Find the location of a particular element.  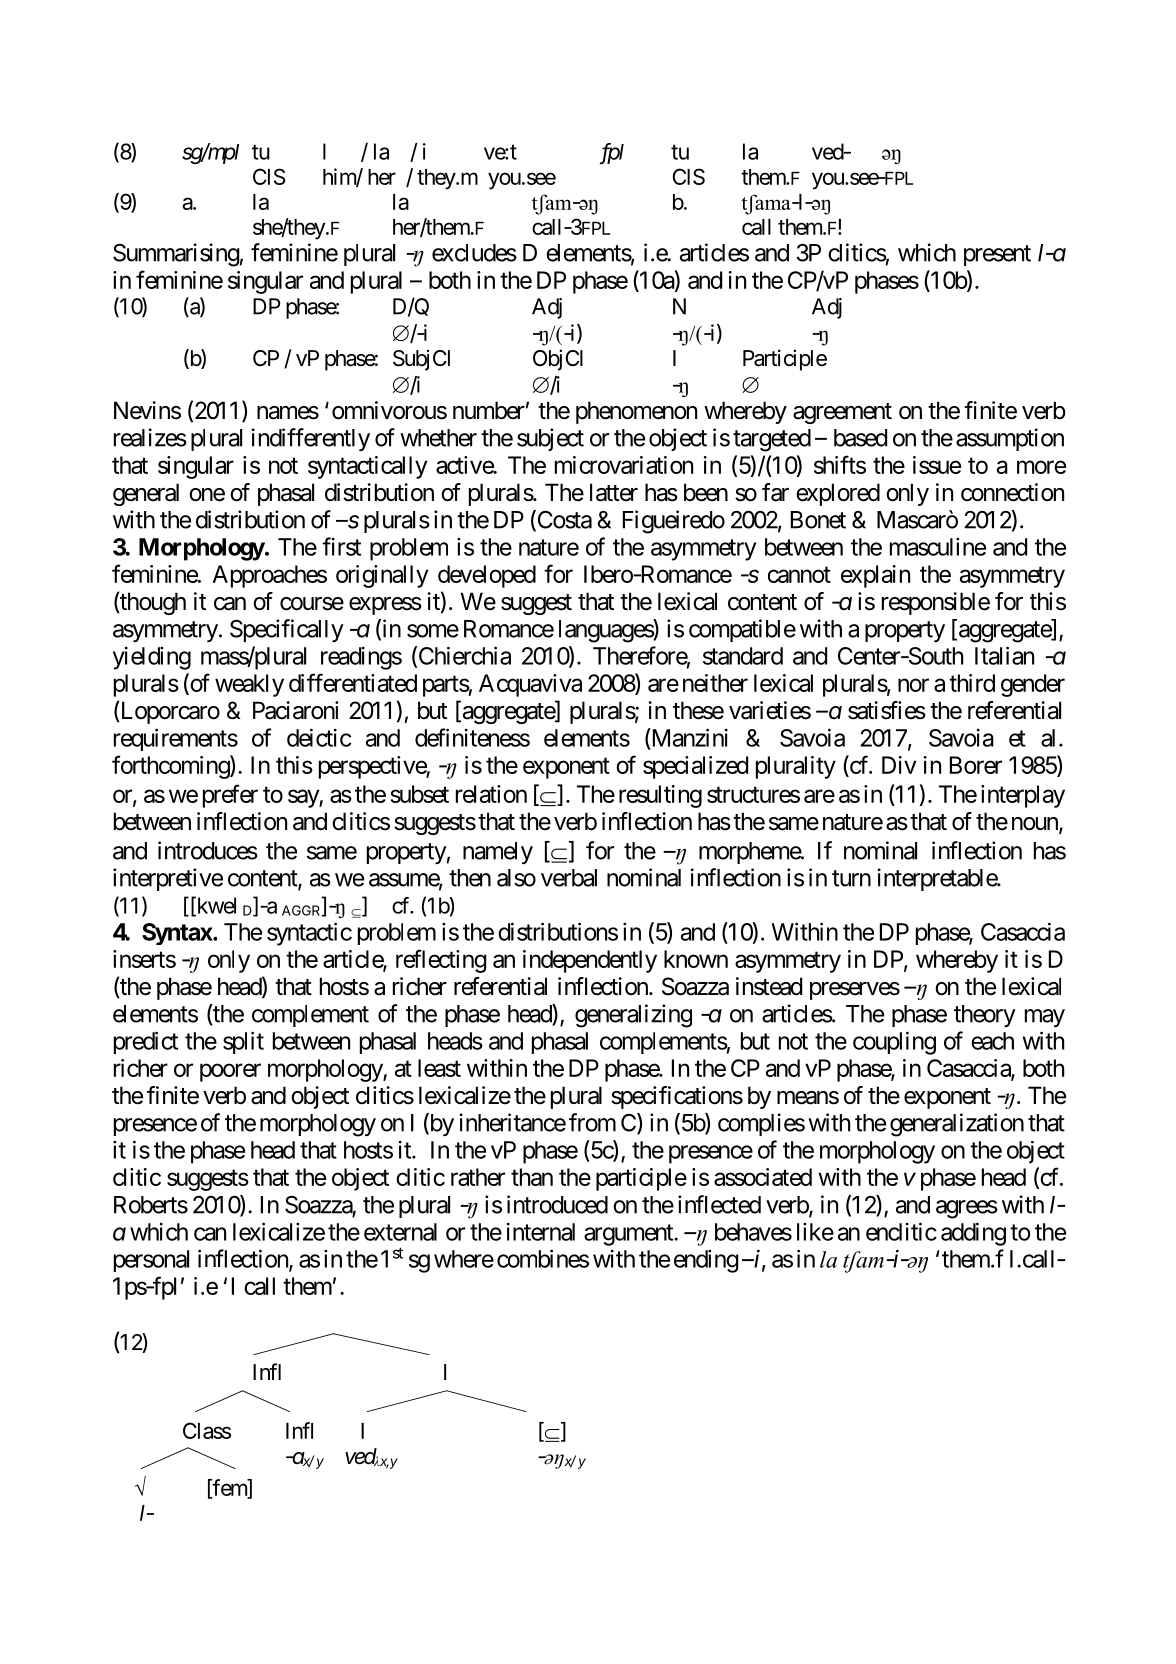

present is located at coordinates (997, 255).
